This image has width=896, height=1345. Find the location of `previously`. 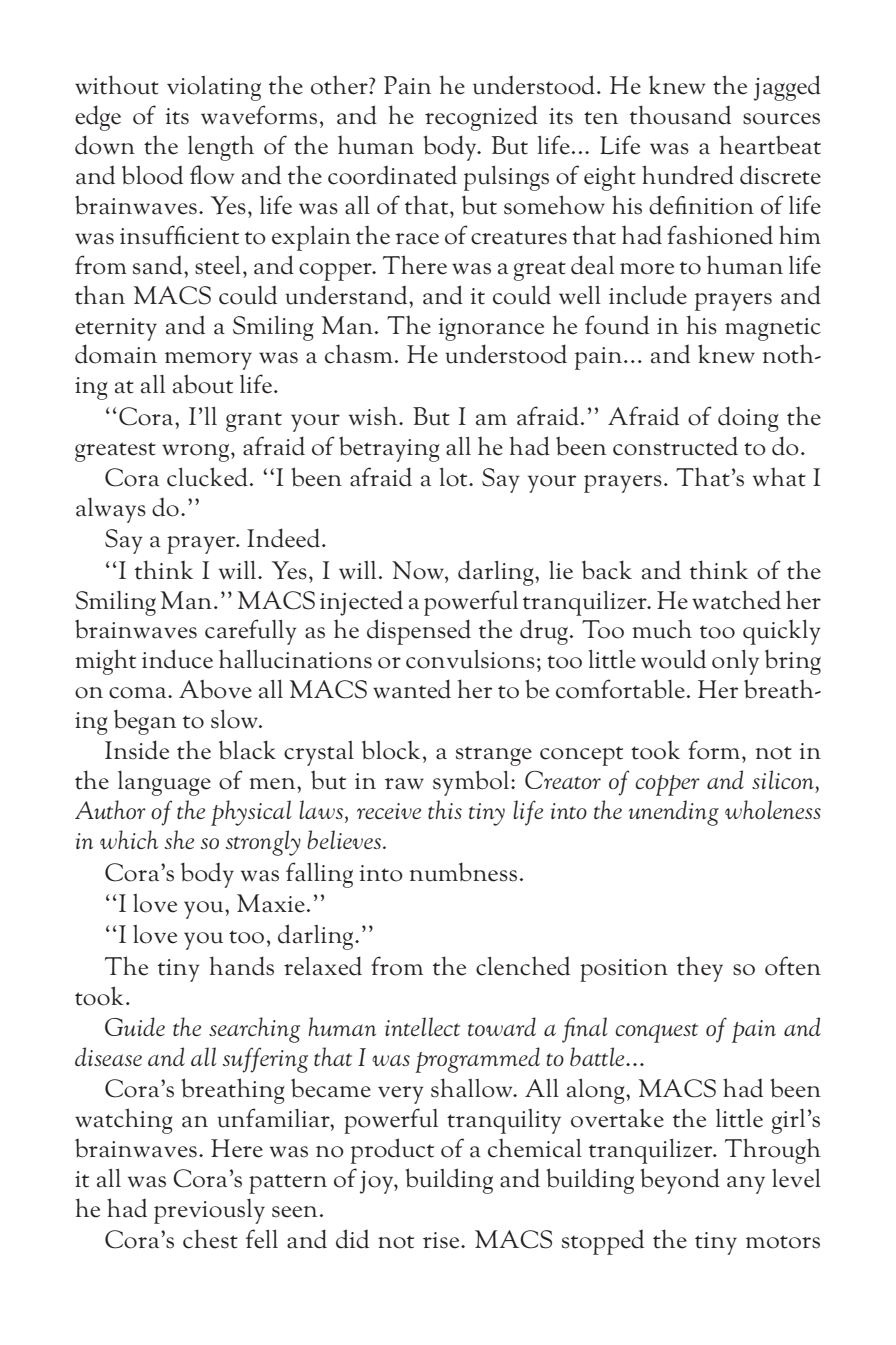

previously is located at coordinates (209, 1211).
